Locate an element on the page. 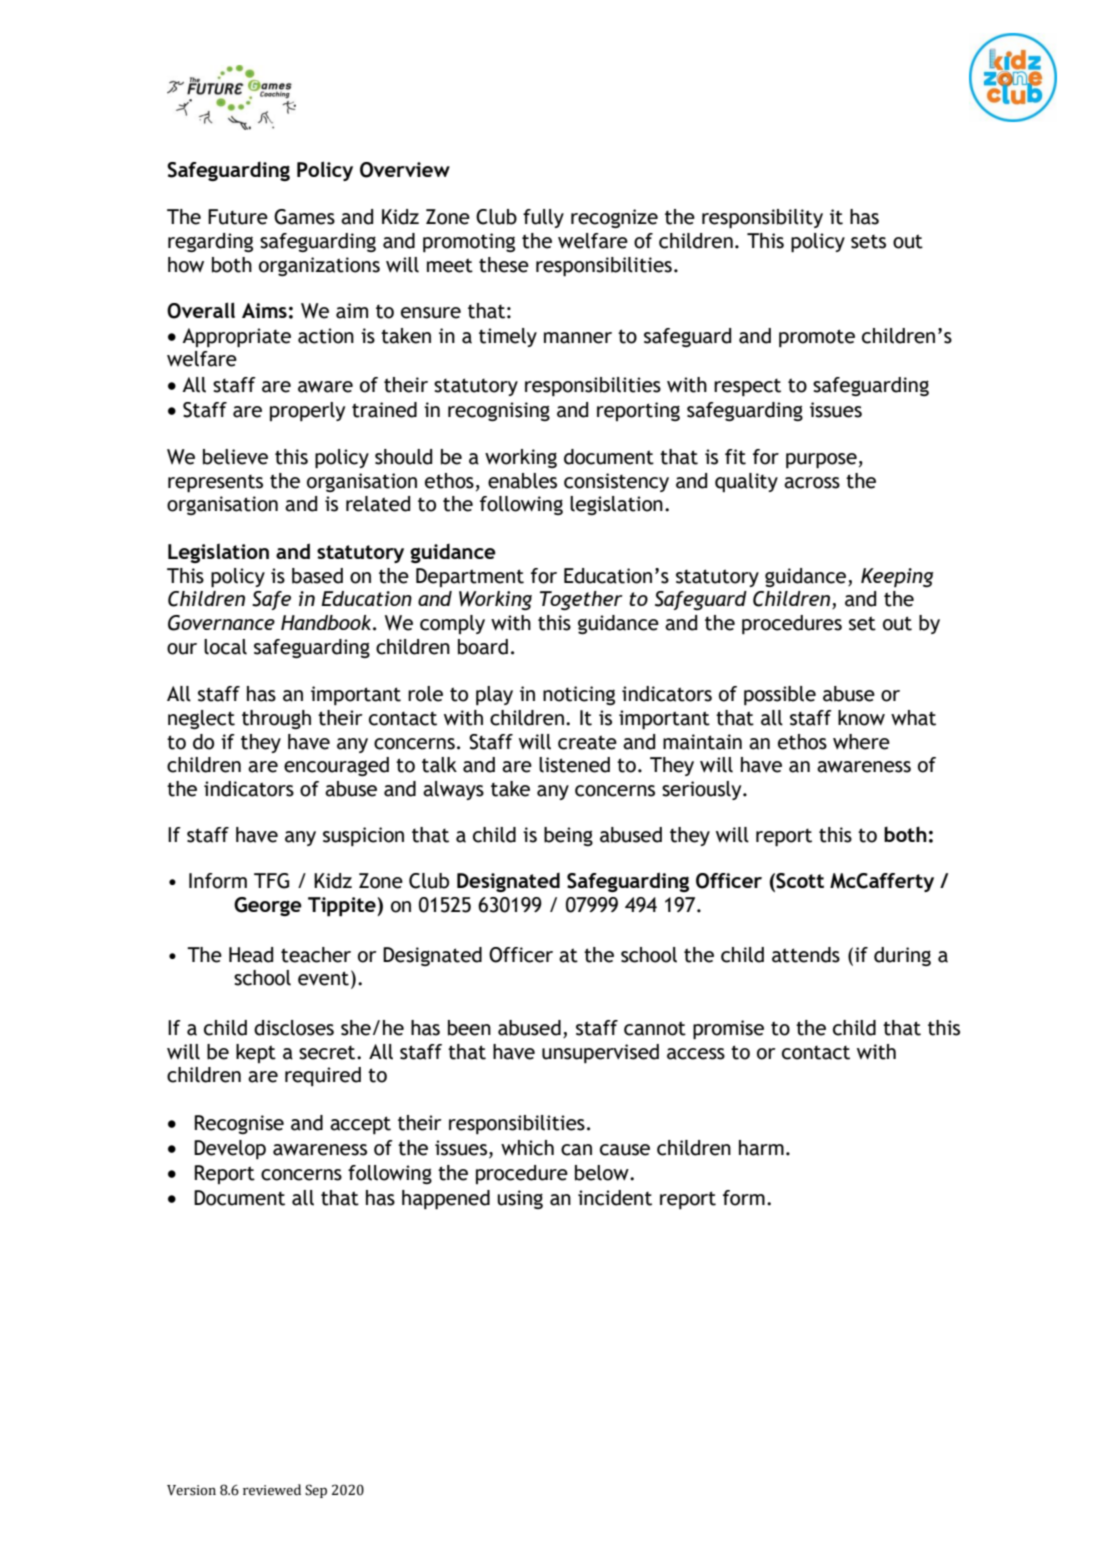 The image size is (1105, 1564). discloses is located at coordinates (294, 1028).
